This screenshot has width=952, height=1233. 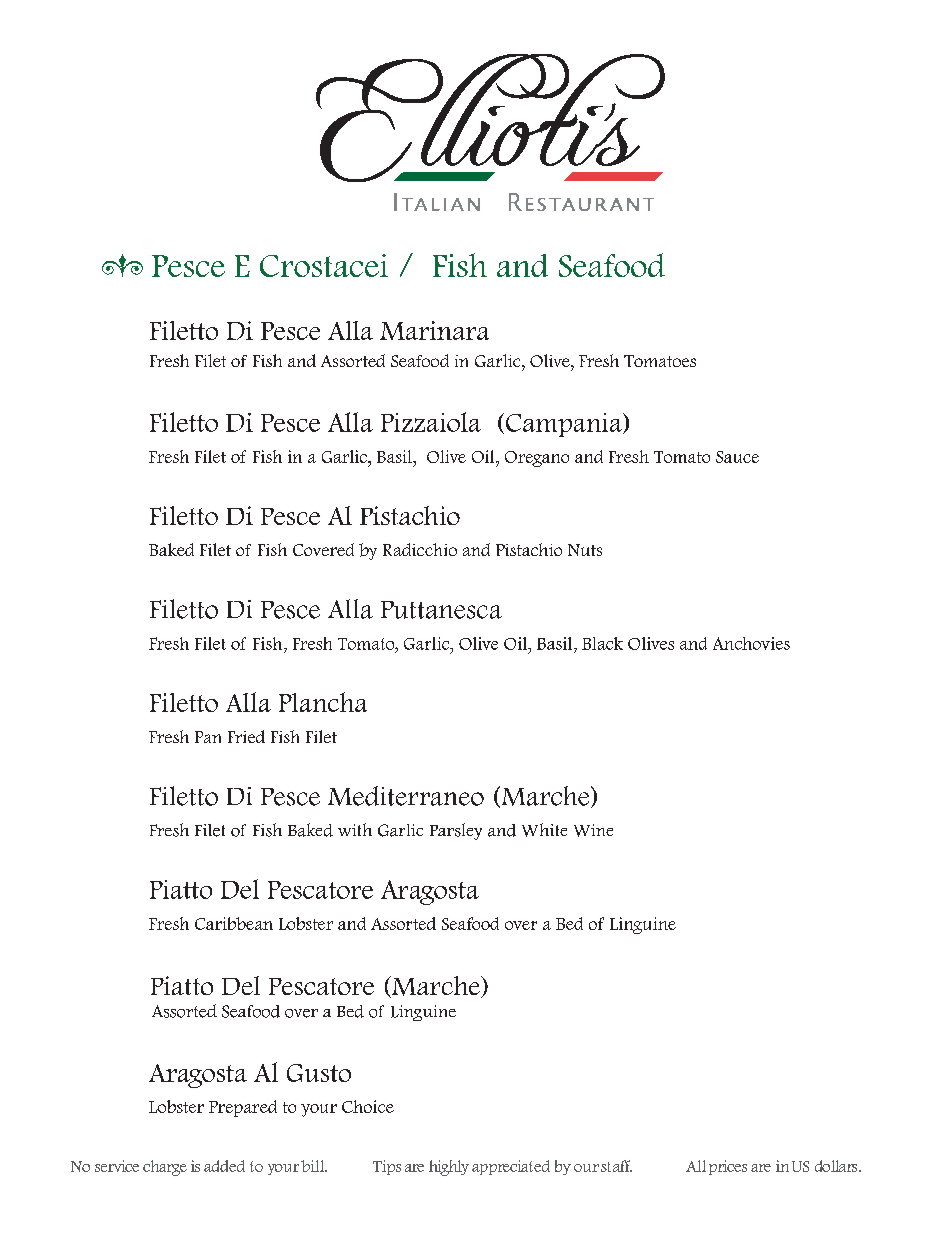 I want to click on dollars, so click(x=837, y=1166).
